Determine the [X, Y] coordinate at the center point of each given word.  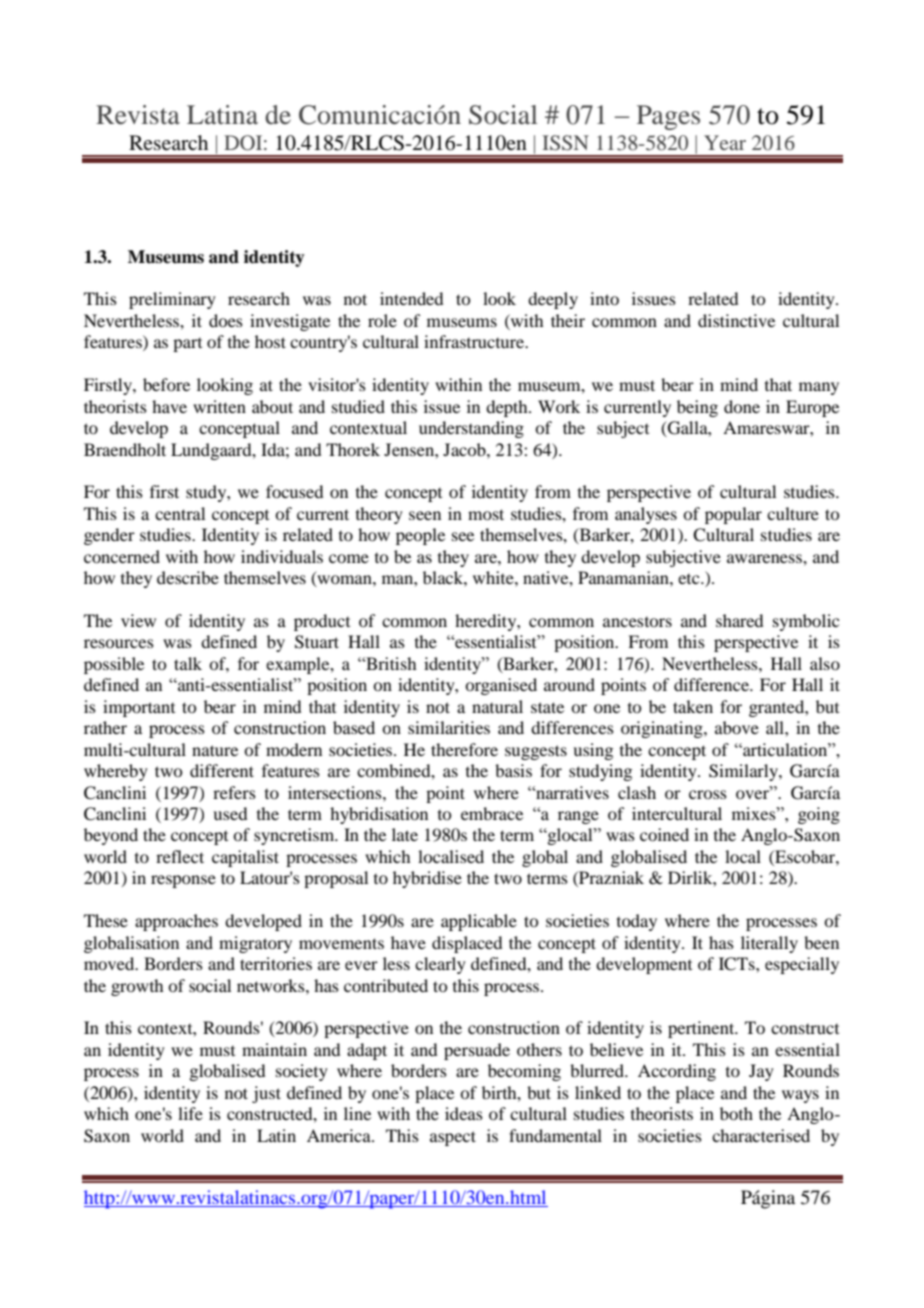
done [742, 406]
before [166, 384]
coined [664, 834]
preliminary [172, 300]
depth [508, 408]
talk [188, 663]
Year [725, 142]
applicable [479, 922]
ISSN [565, 143]
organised [501, 686]
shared [739, 620]
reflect [180, 856]
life [190, 1113]
